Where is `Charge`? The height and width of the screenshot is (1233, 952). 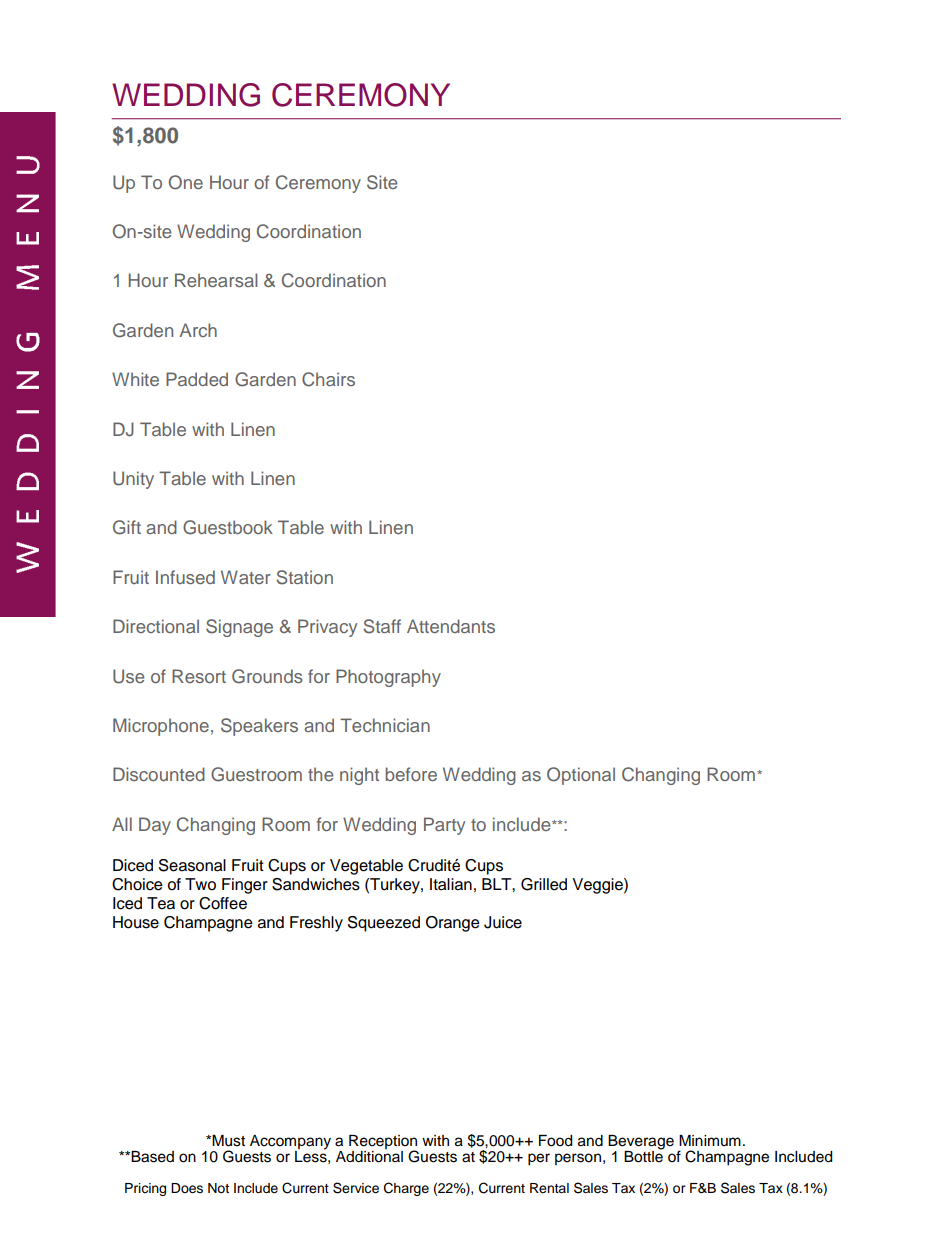
Charge is located at coordinates (406, 1189).
